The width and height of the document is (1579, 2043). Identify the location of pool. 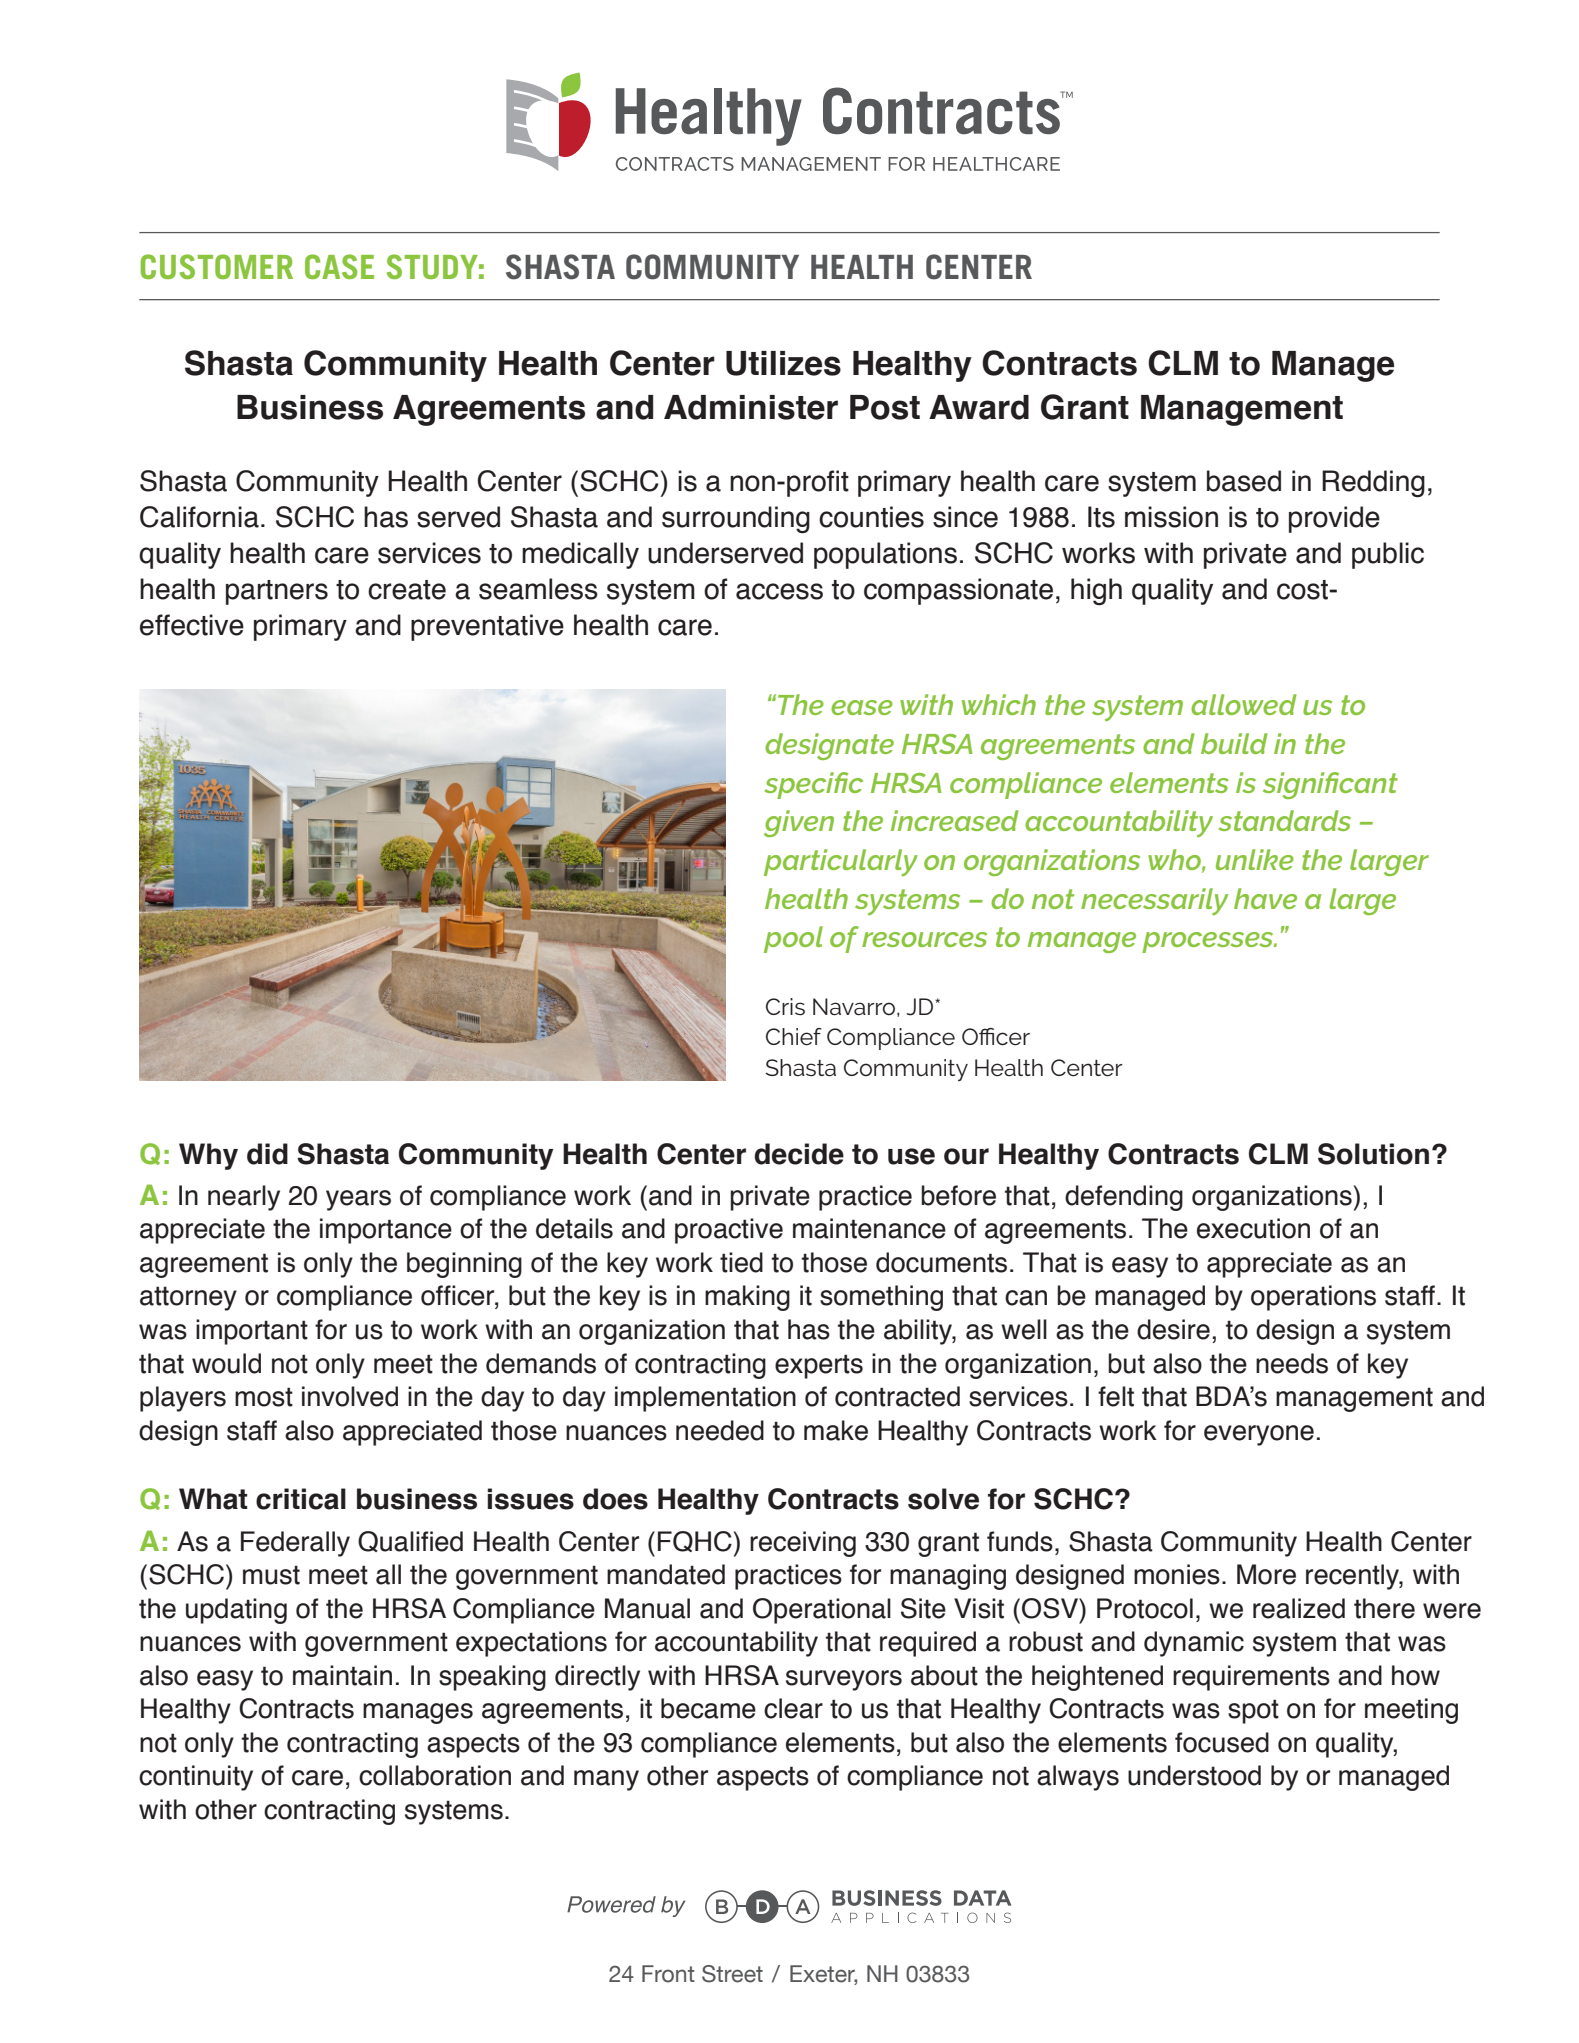
(793, 939).
